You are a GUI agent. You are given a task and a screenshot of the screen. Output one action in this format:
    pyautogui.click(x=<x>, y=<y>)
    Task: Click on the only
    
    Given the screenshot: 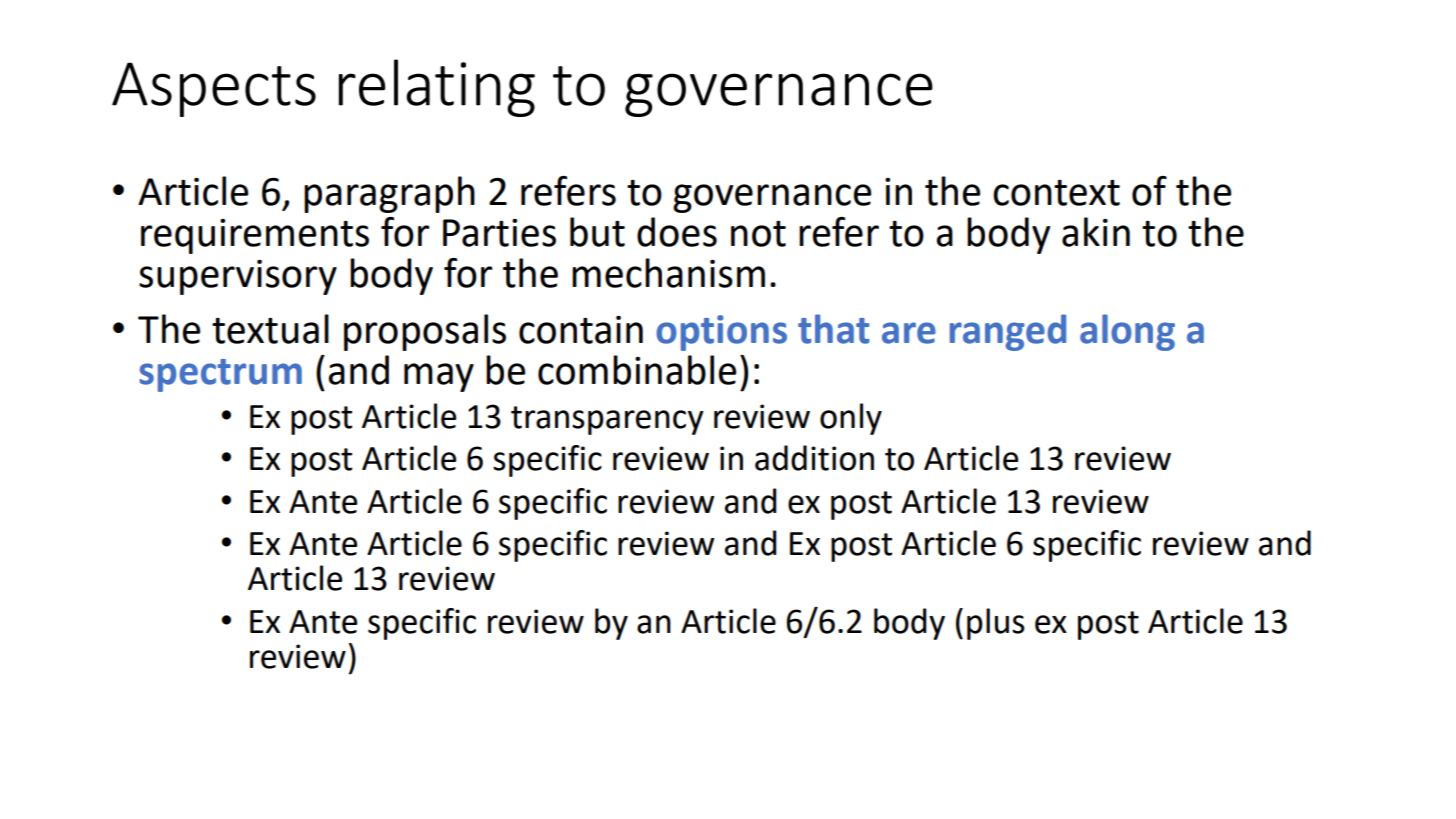 What is the action you would take?
    pyautogui.click(x=851, y=419)
